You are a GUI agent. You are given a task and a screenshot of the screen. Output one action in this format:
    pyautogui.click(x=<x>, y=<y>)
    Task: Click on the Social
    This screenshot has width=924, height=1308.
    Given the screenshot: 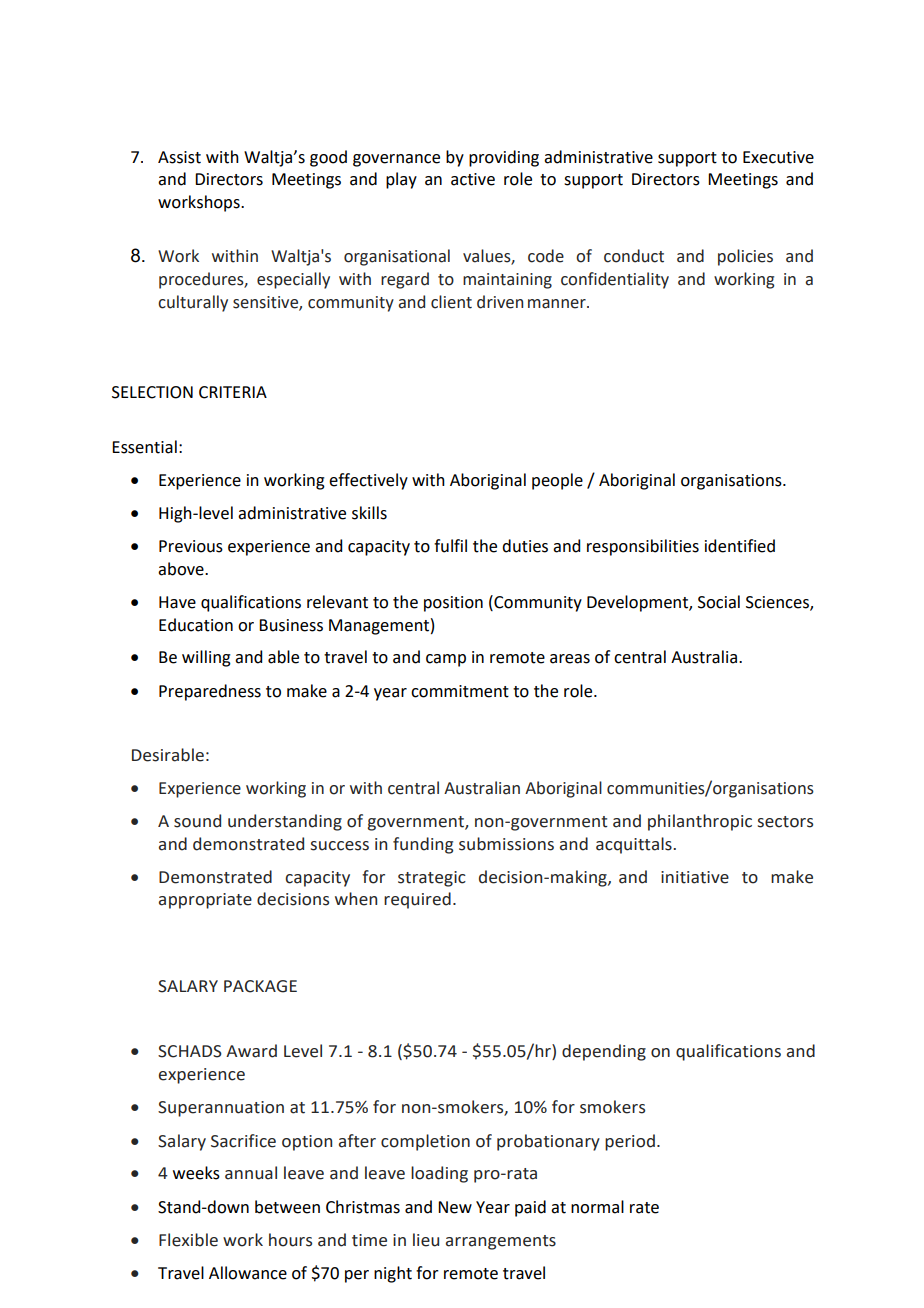 What is the action you would take?
    pyautogui.click(x=719, y=602)
